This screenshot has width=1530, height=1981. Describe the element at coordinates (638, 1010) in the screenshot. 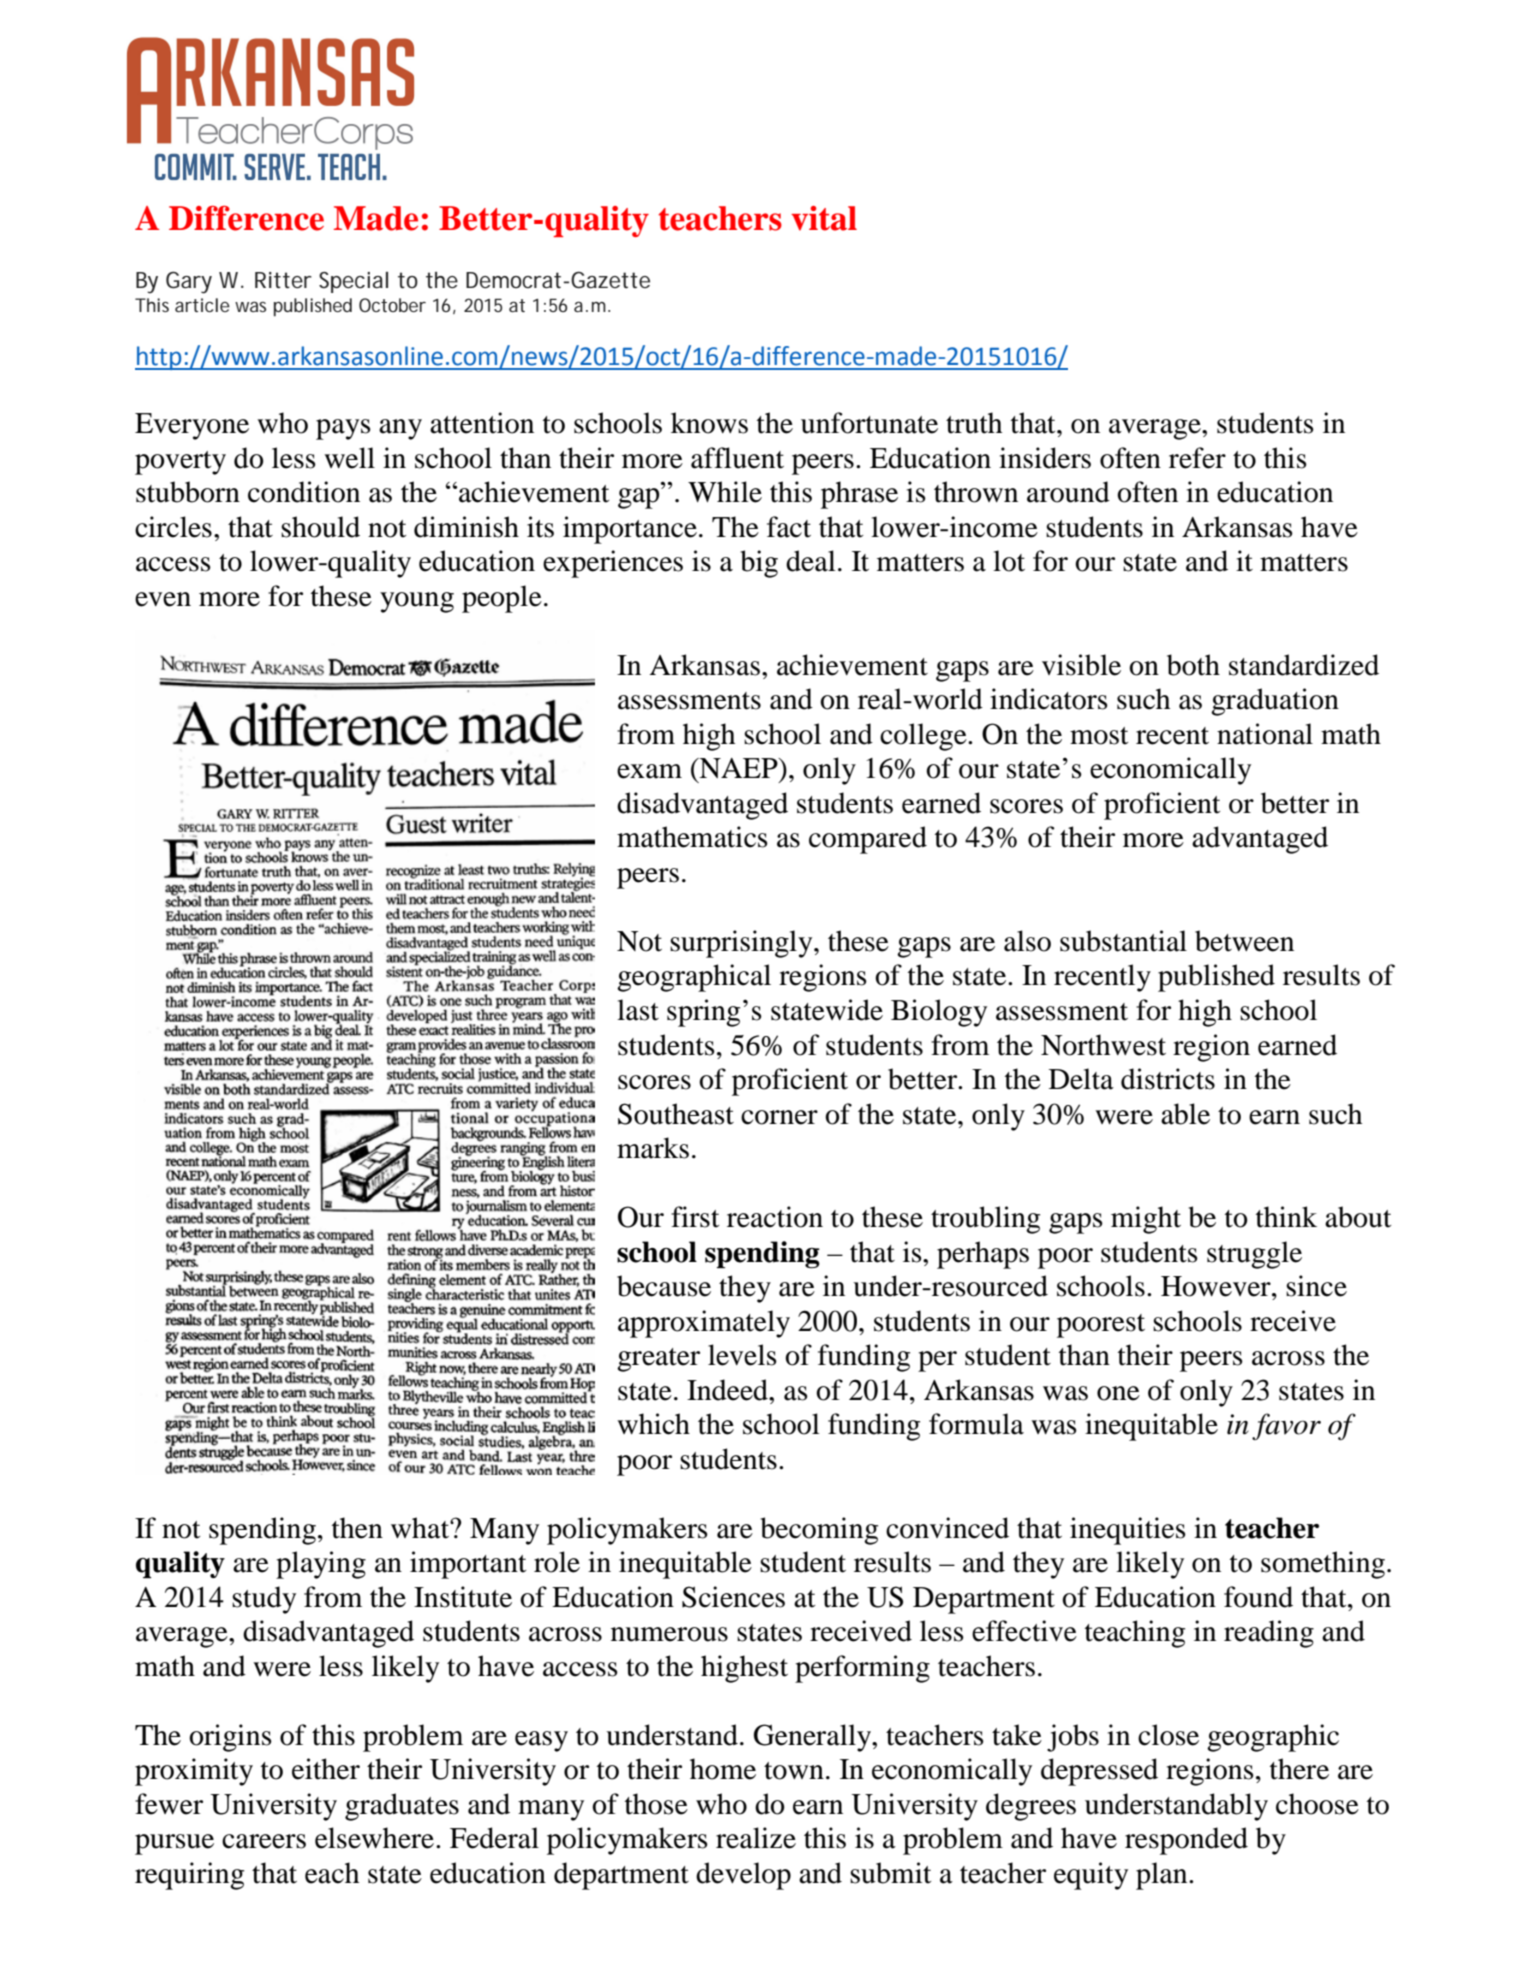

I see `last` at that location.
